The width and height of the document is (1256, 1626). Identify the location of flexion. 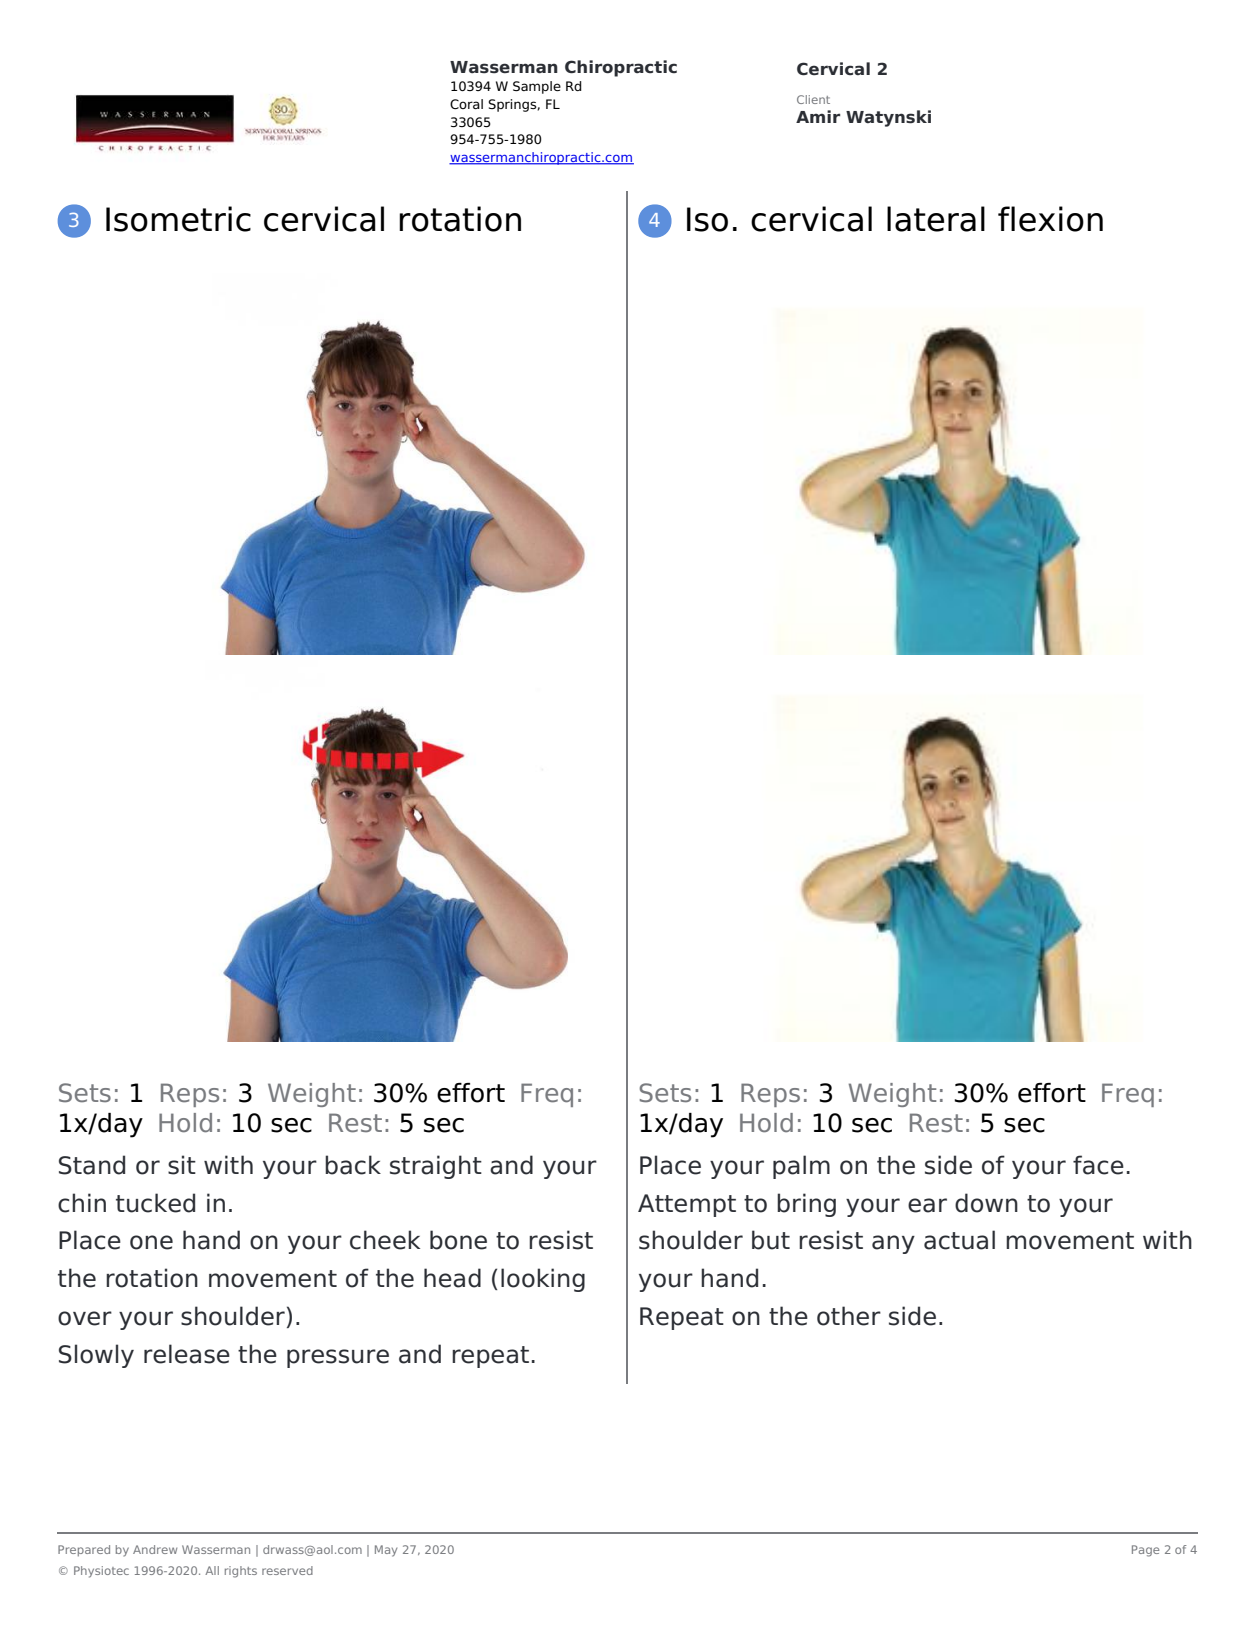
(1050, 219).
